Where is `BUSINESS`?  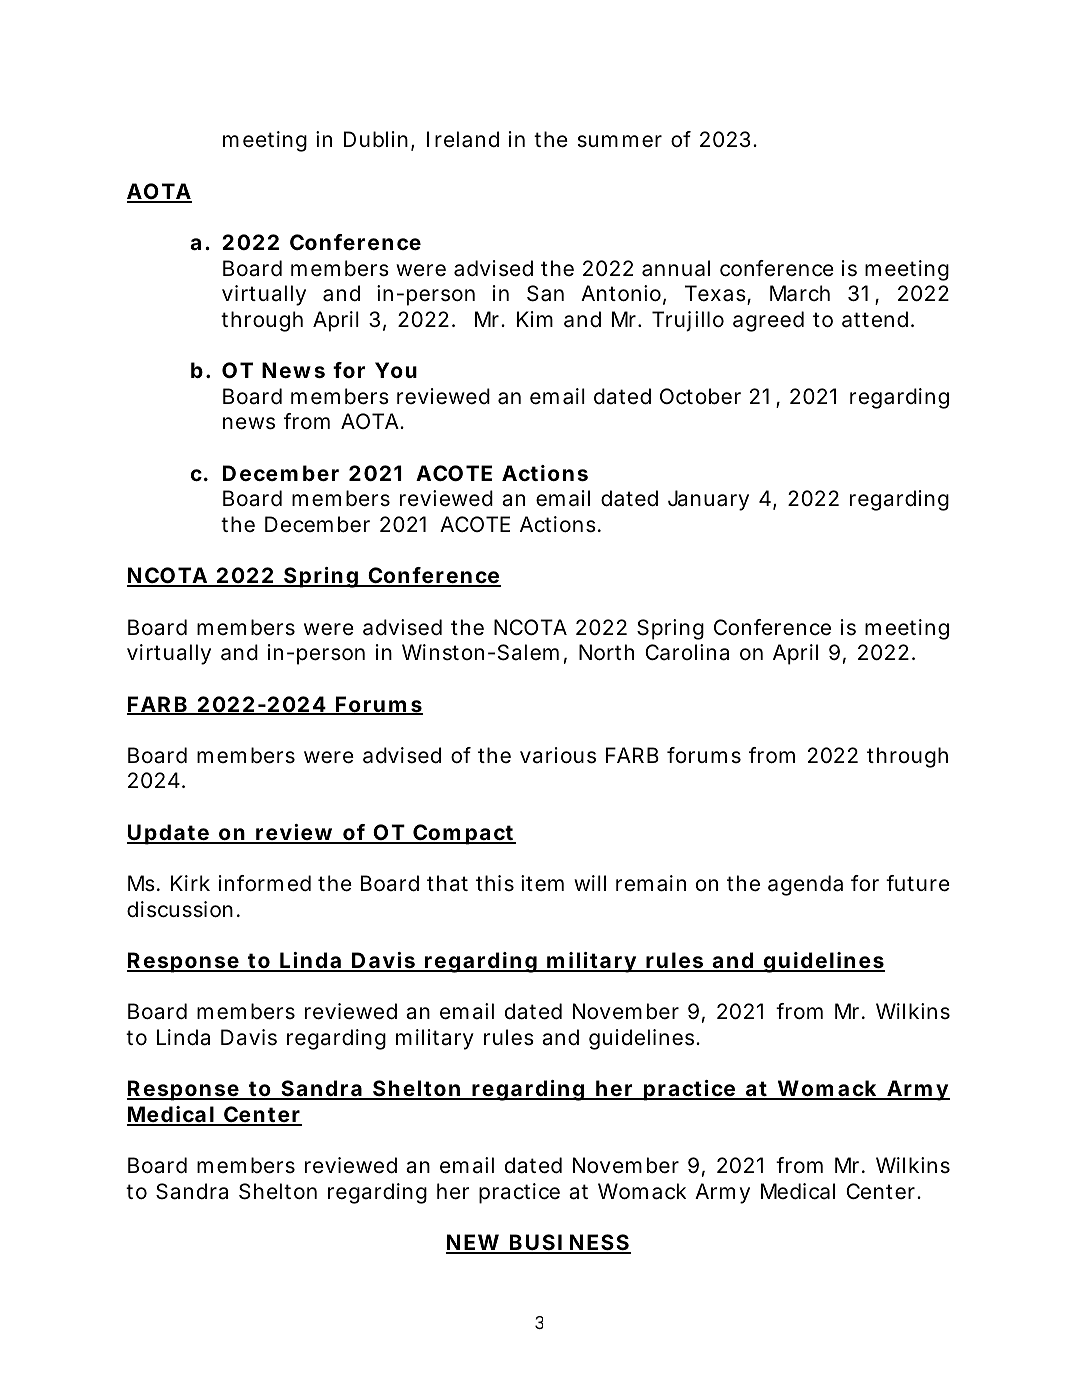
BUSINESS is located at coordinates (569, 1243).
